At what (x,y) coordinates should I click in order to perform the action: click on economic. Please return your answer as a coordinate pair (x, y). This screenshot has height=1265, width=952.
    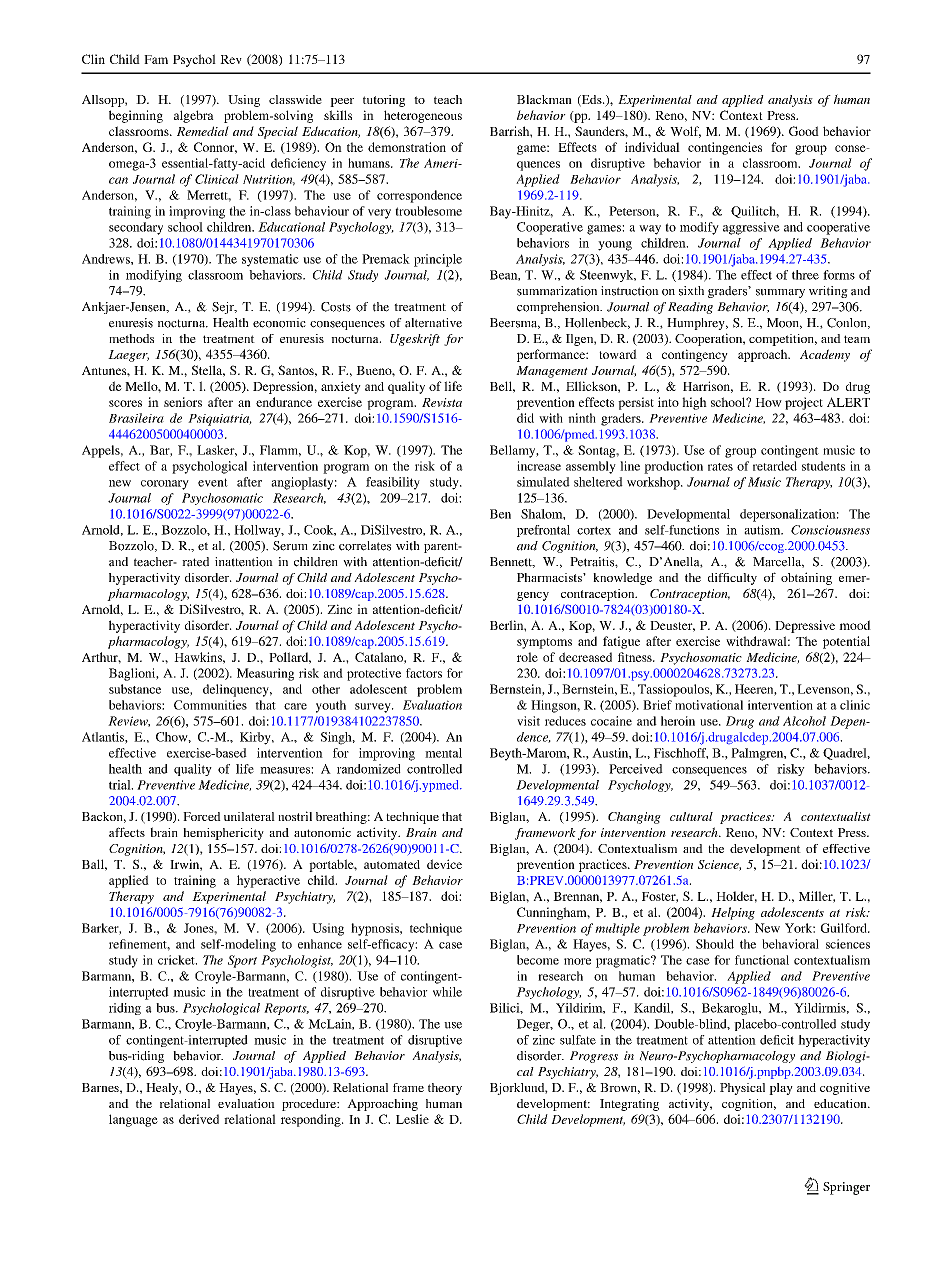
    Looking at the image, I should click on (279, 323).
